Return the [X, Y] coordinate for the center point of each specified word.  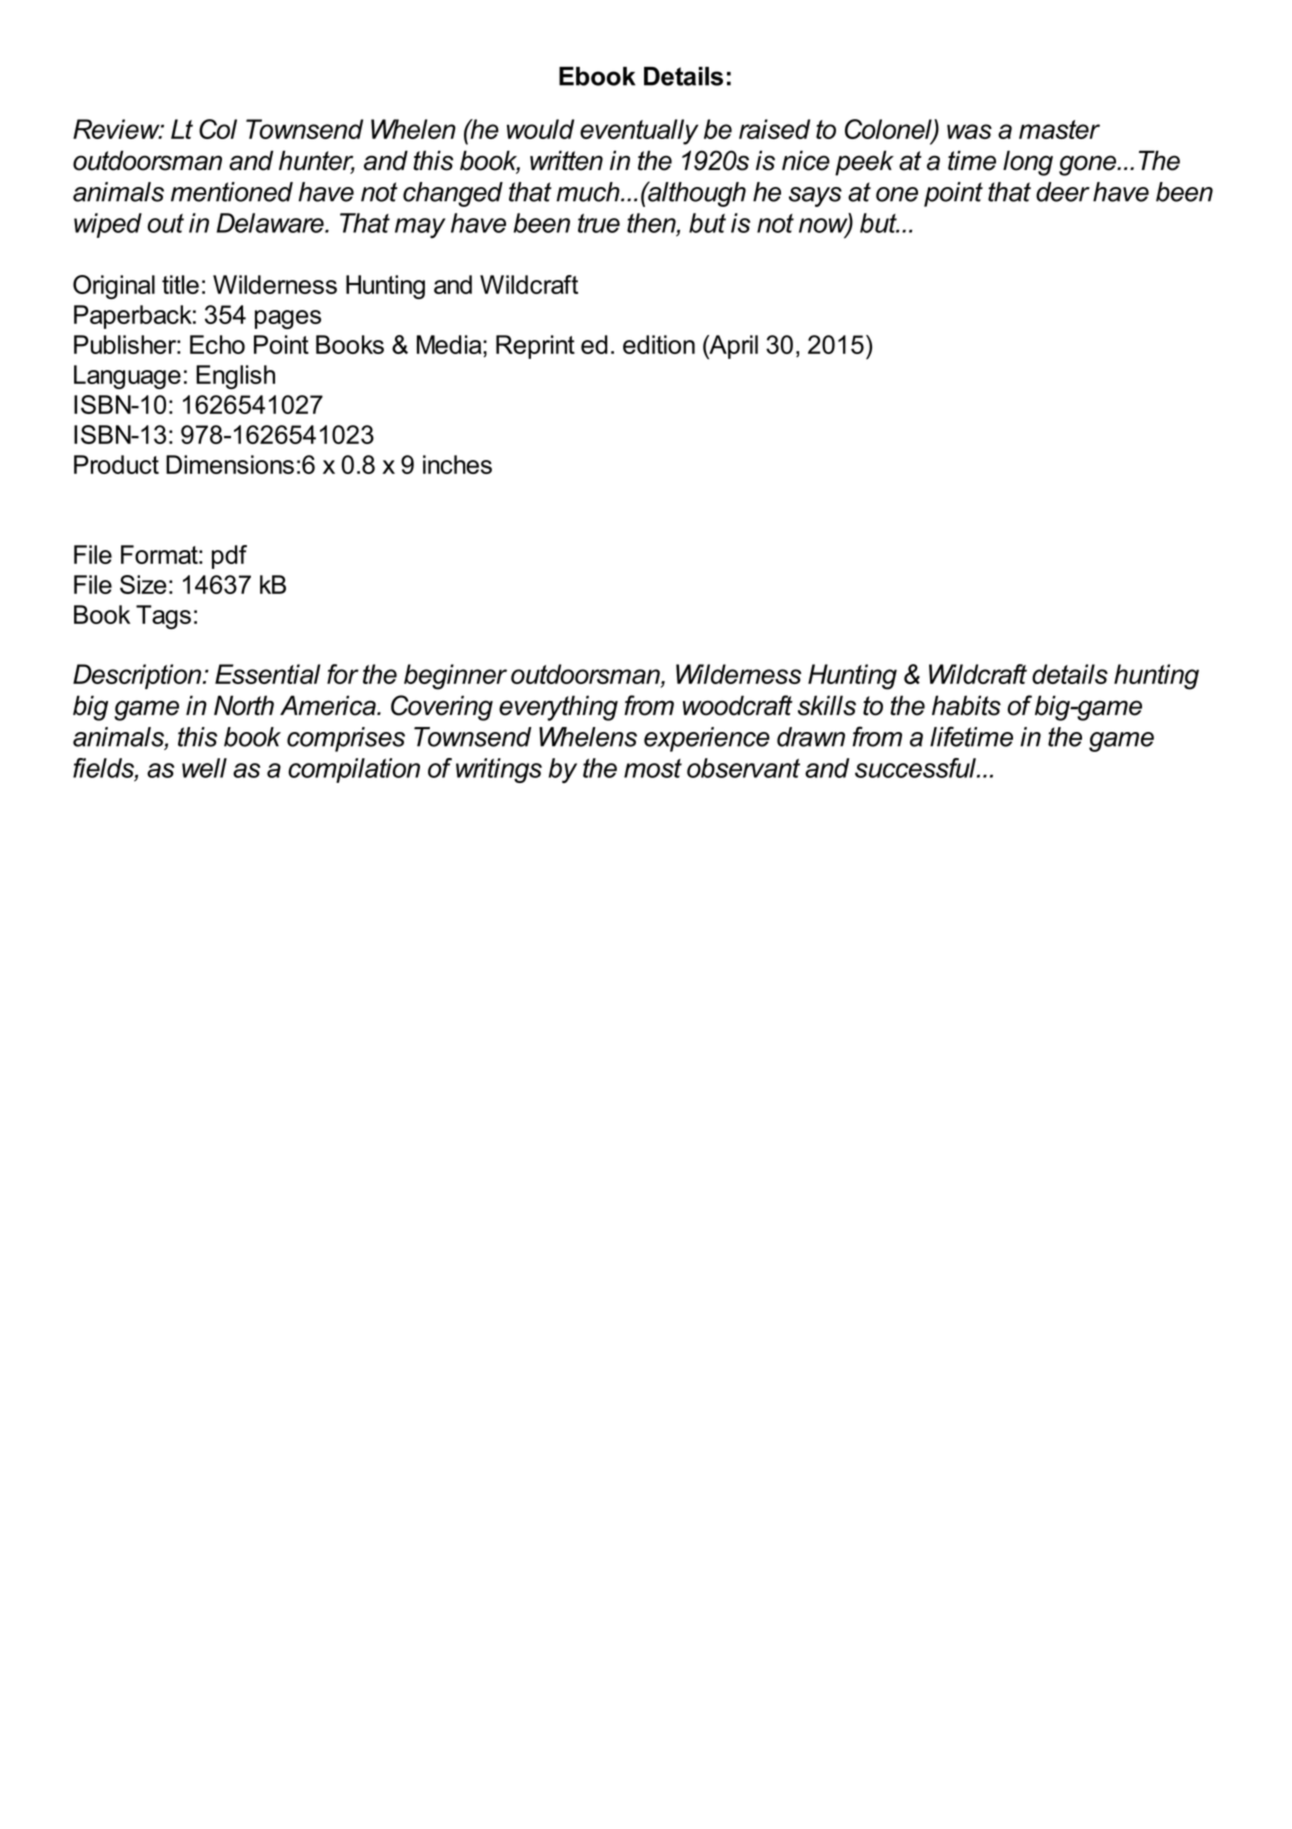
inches [457, 464]
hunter [317, 161]
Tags [163, 617]
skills [827, 705]
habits [966, 705]
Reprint [535, 347]
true [599, 223]
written [566, 160]
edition [659, 344]
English [235, 377]
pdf [229, 557]
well [204, 768]
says [815, 197]
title [180, 284]
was [969, 131]
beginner [455, 677]
